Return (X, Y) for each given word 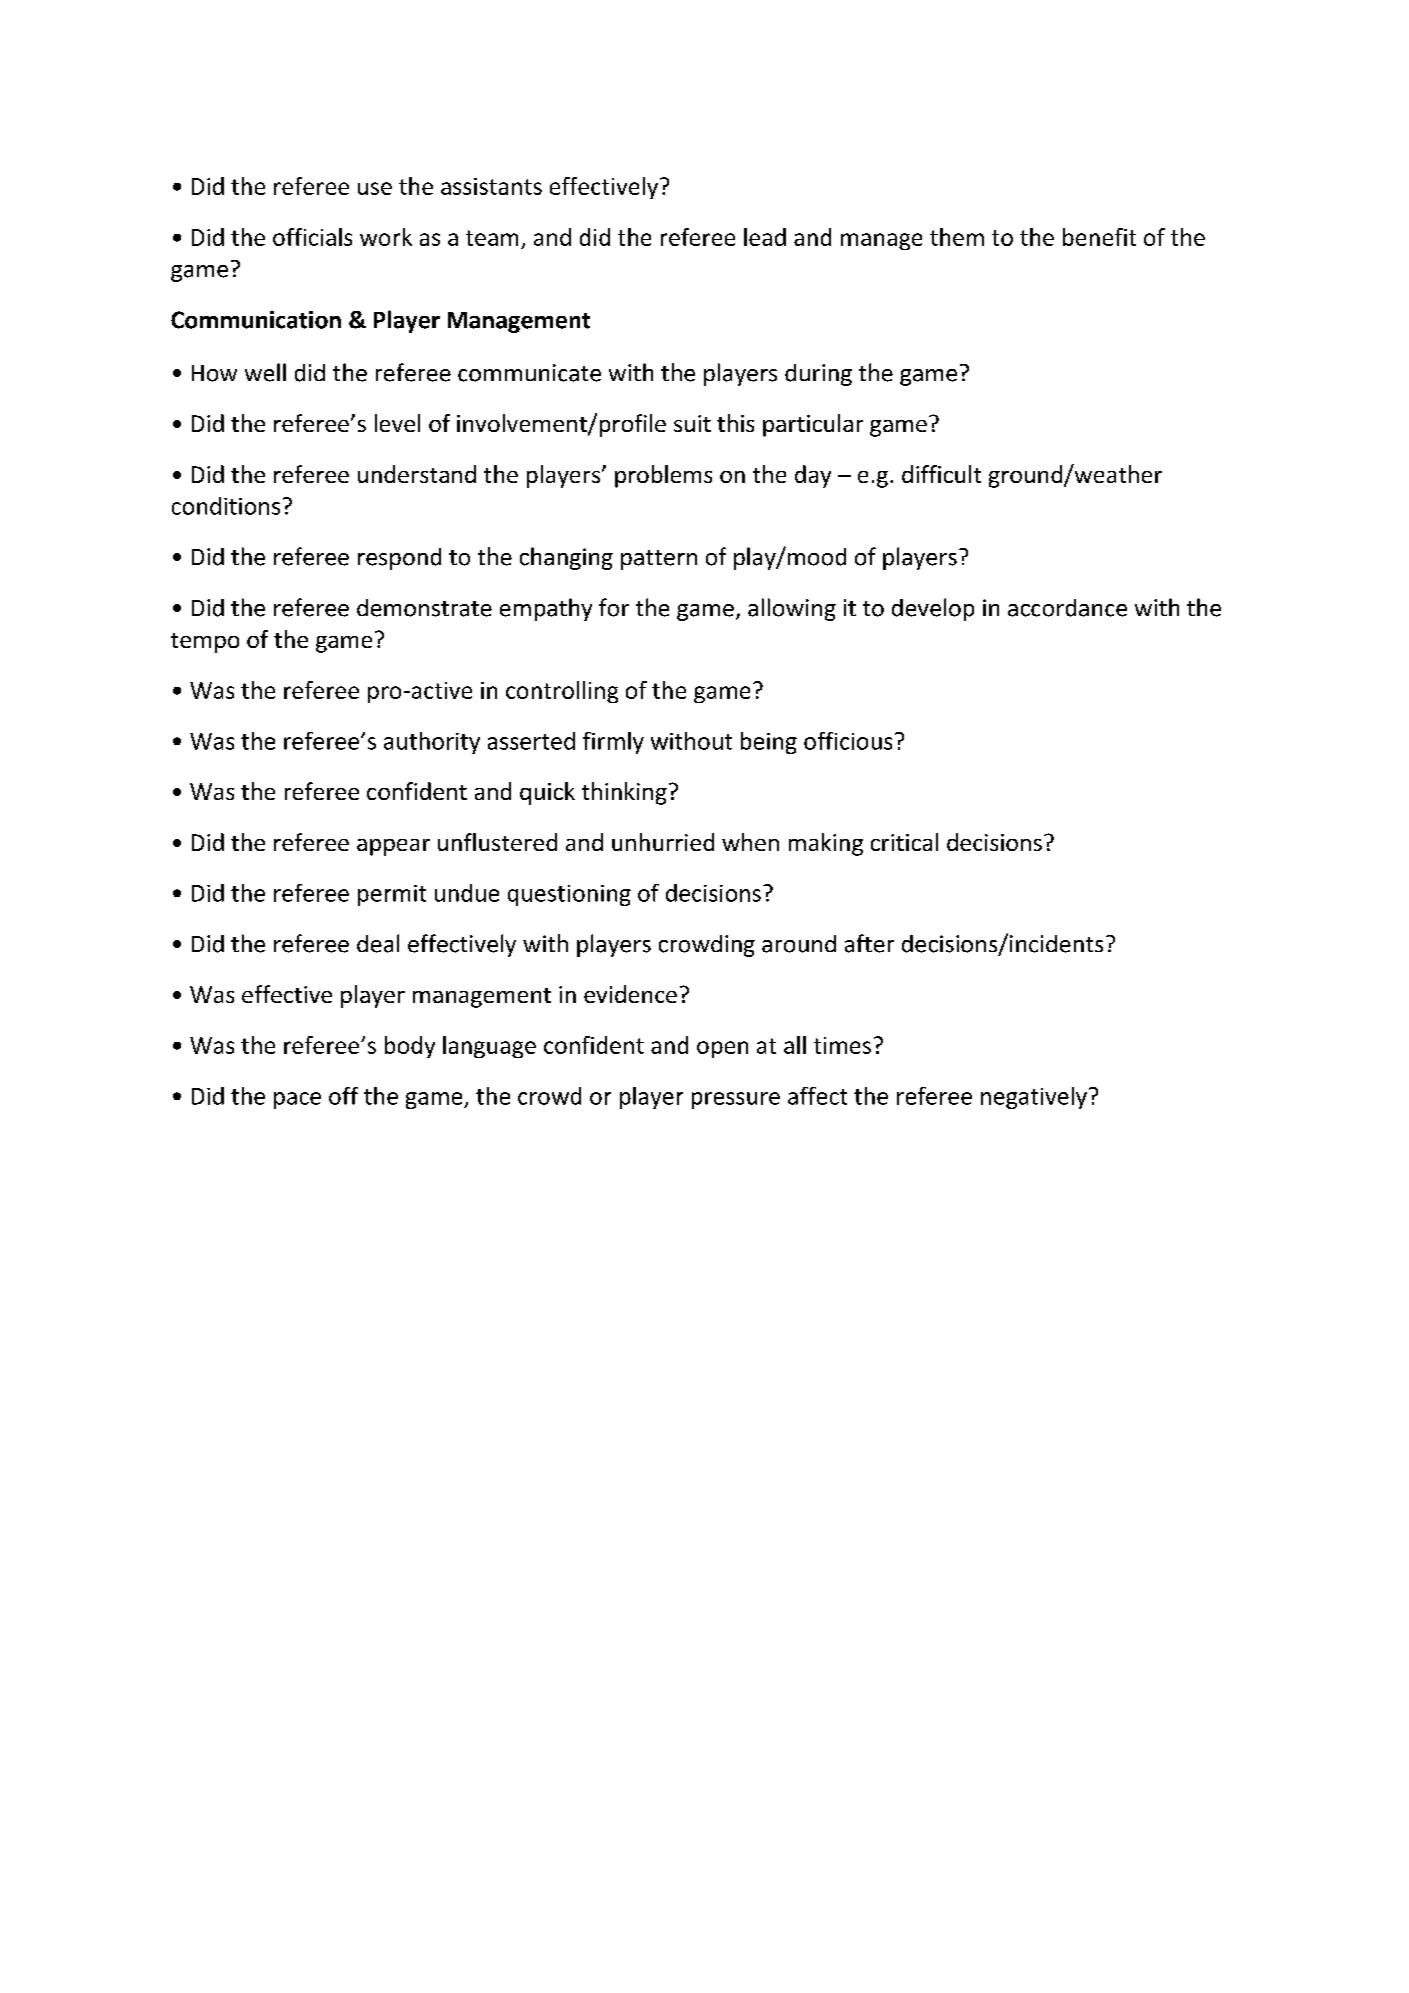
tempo (205, 643)
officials (312, 237)
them (957, 237)
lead (765, 237)
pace (297, 1100)
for (614, 607)
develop (933, 609)
